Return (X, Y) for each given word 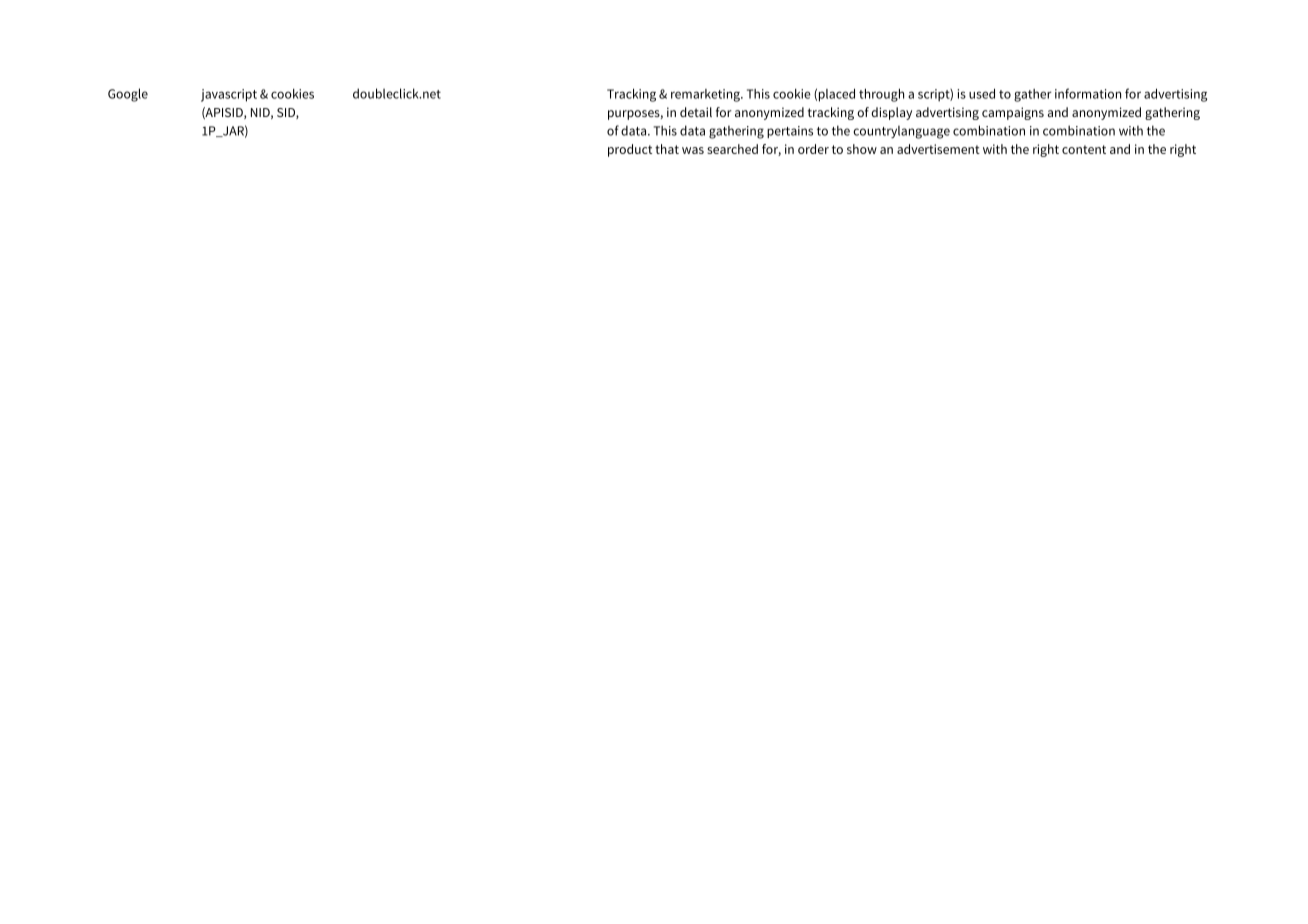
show (862, 149)
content (1084, 149)
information (1088, 93)
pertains (790, 132)
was (693, 150)
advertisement (938, 149)
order (813, 149)
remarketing (706, 95)
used (982, 94)
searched (732, 149)
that (667, 149)
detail (696, 112)
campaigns (1013, 113)
